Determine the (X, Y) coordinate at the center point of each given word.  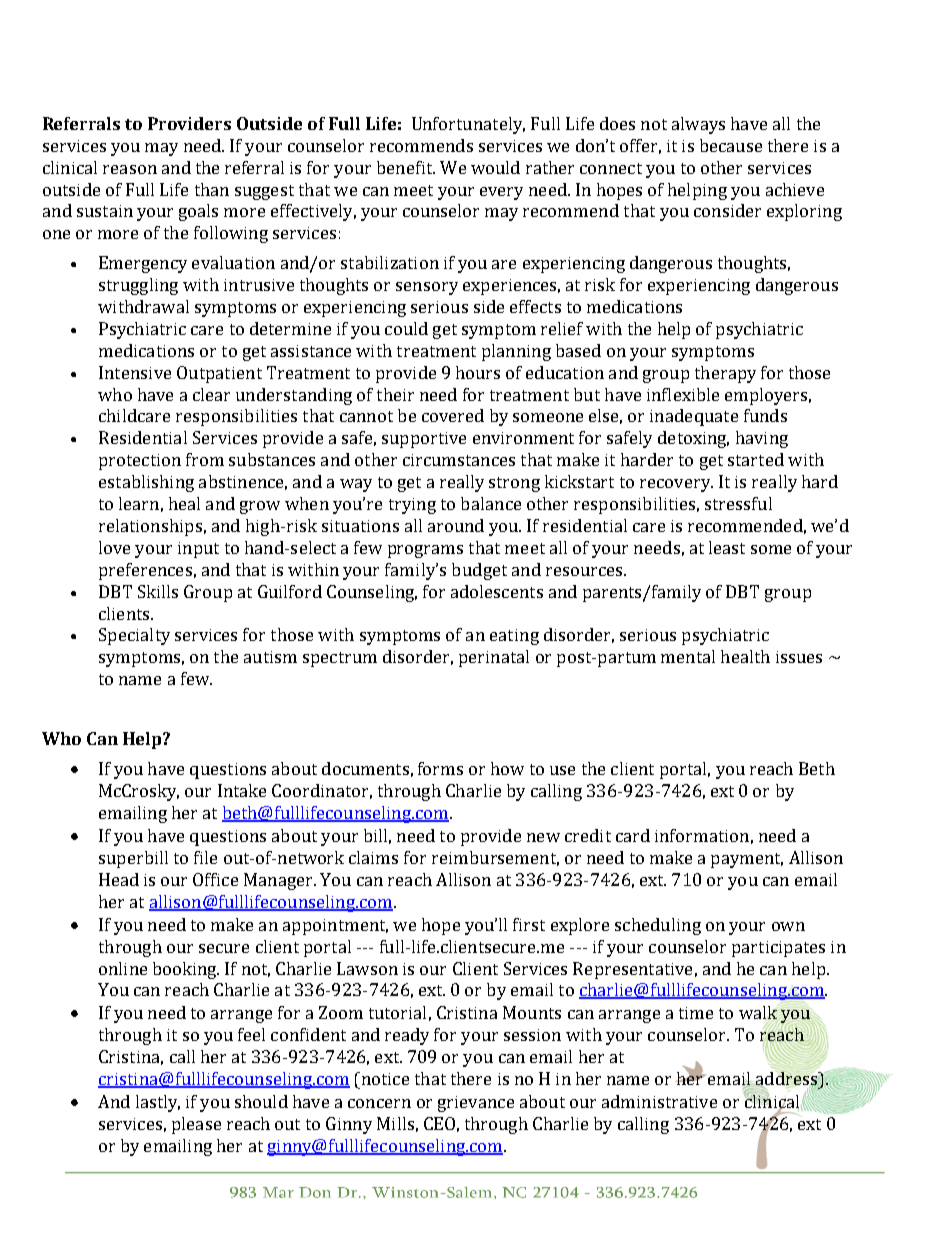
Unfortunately (468, 125)
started (756, 459)
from (205, 459)
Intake (242, 790)
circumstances (459, 460)
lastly (158, 1103)
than (212, 189)
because (731, 145)
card (633, 835)
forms (440, 768)
